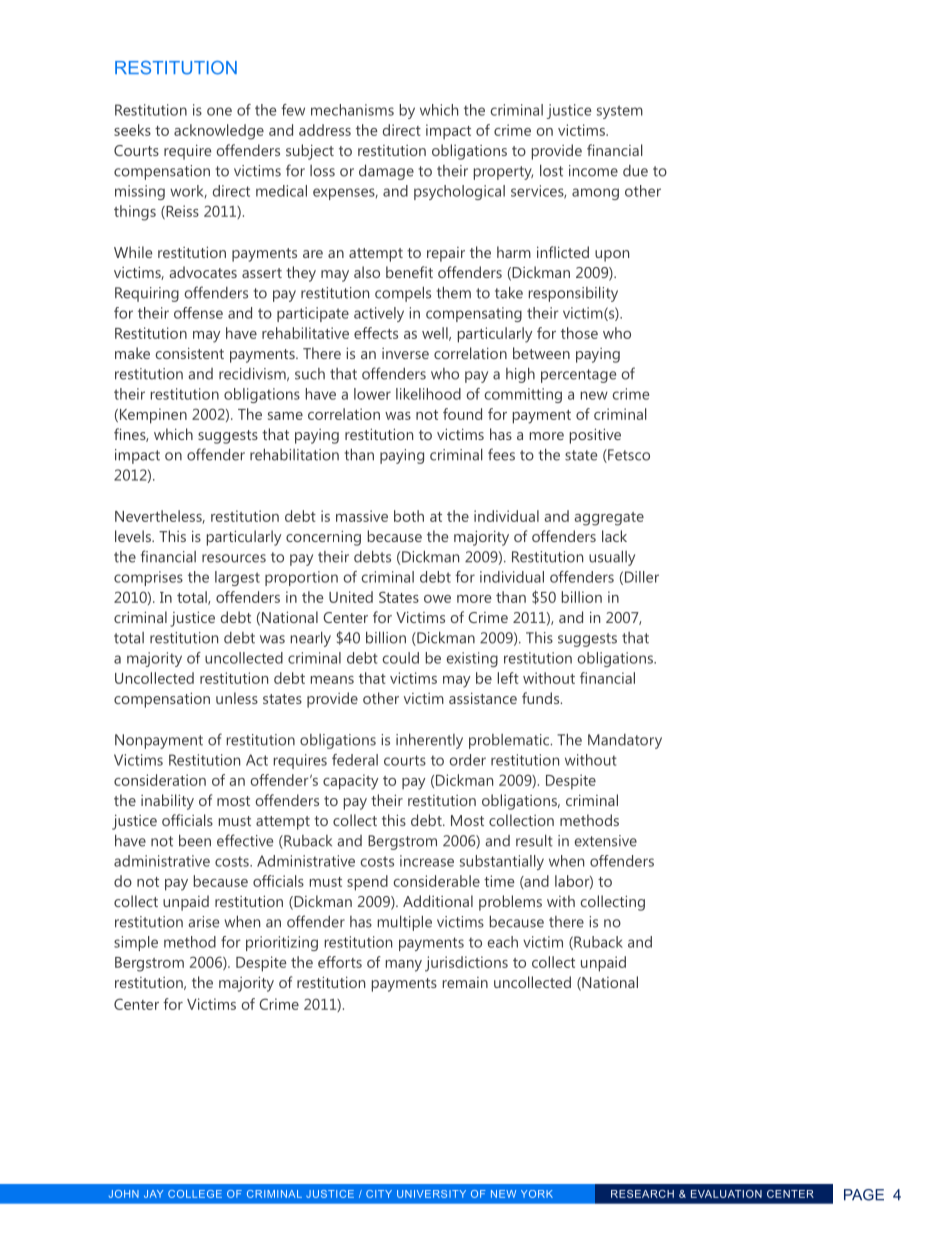 This document has width=952, height=1233. What do you see at coordinates (219, 132) in the document?
I see `acknowledge` at bounding box center [219, 132].
